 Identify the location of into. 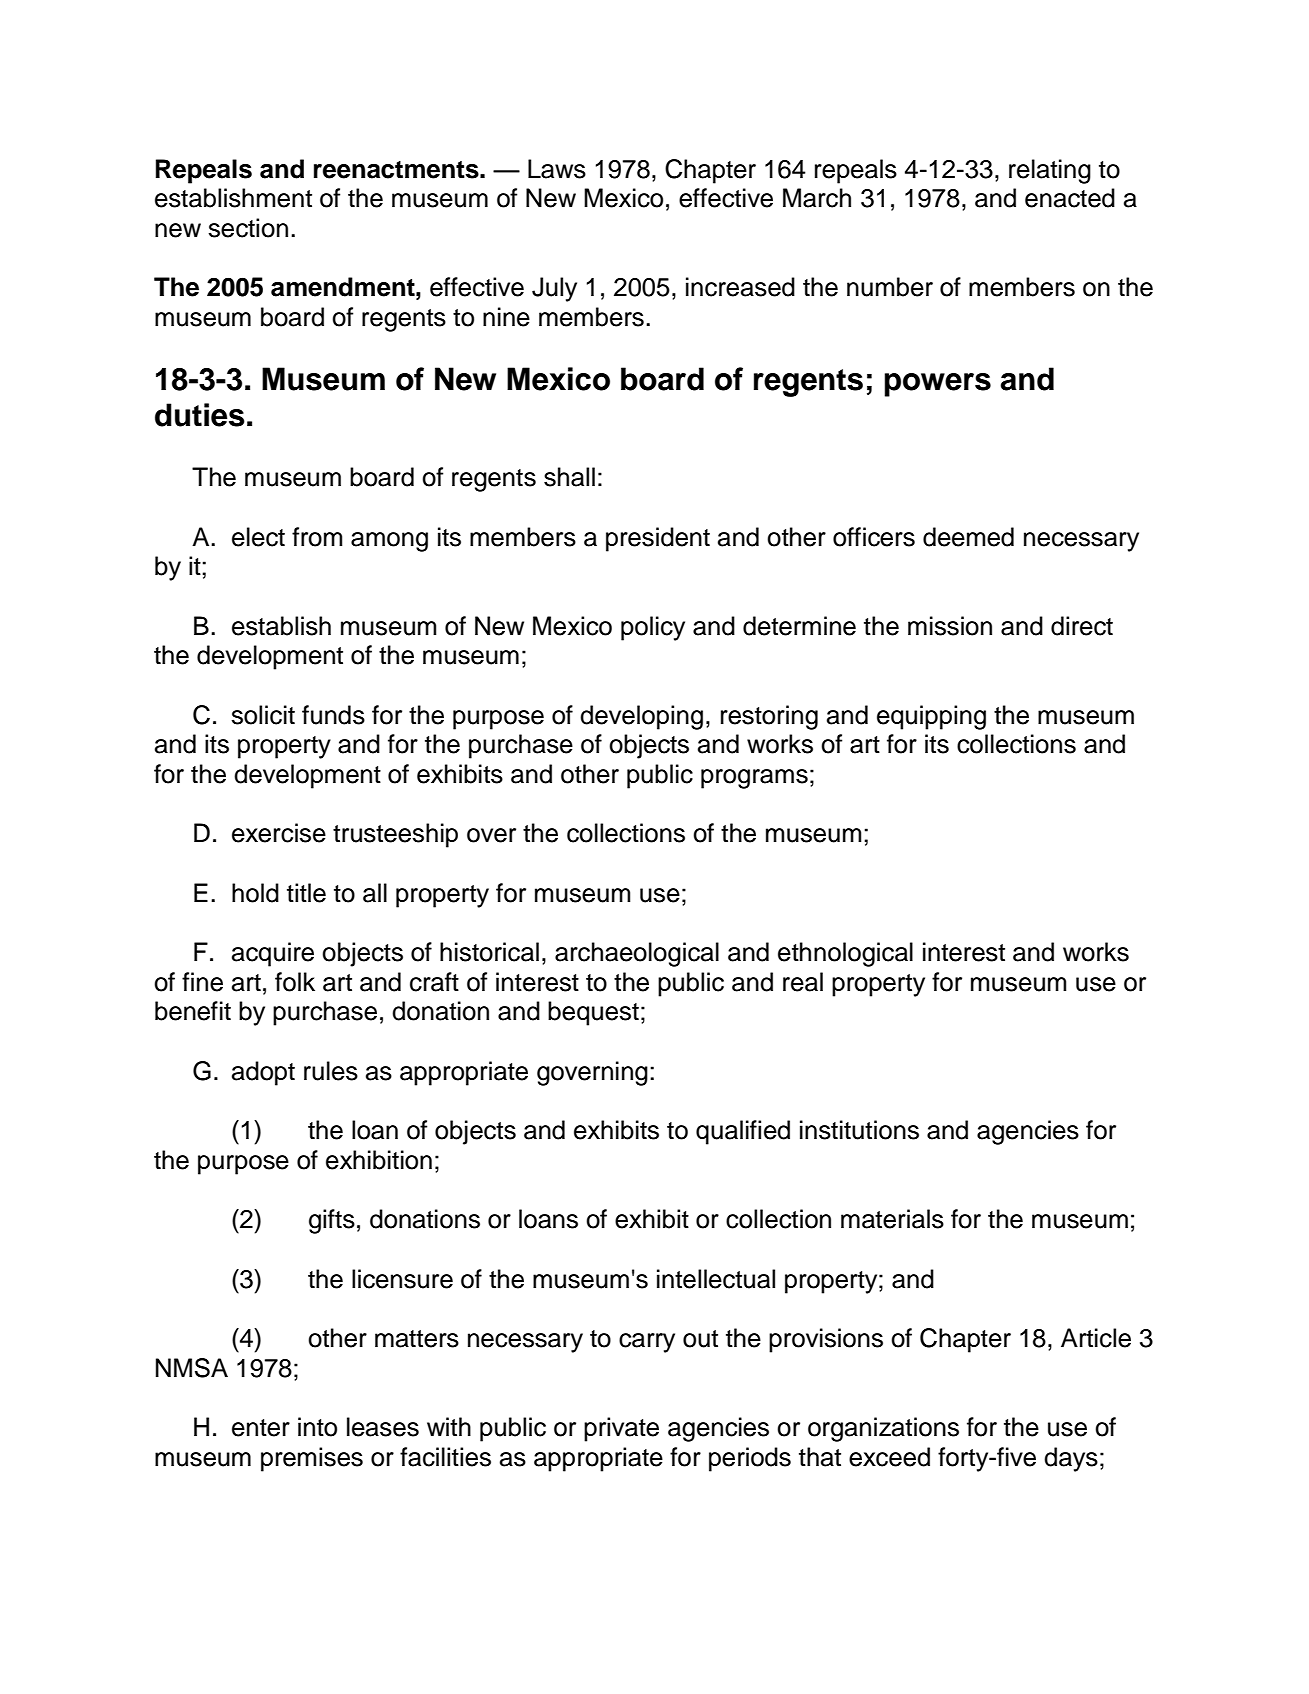
(317, 1427).
